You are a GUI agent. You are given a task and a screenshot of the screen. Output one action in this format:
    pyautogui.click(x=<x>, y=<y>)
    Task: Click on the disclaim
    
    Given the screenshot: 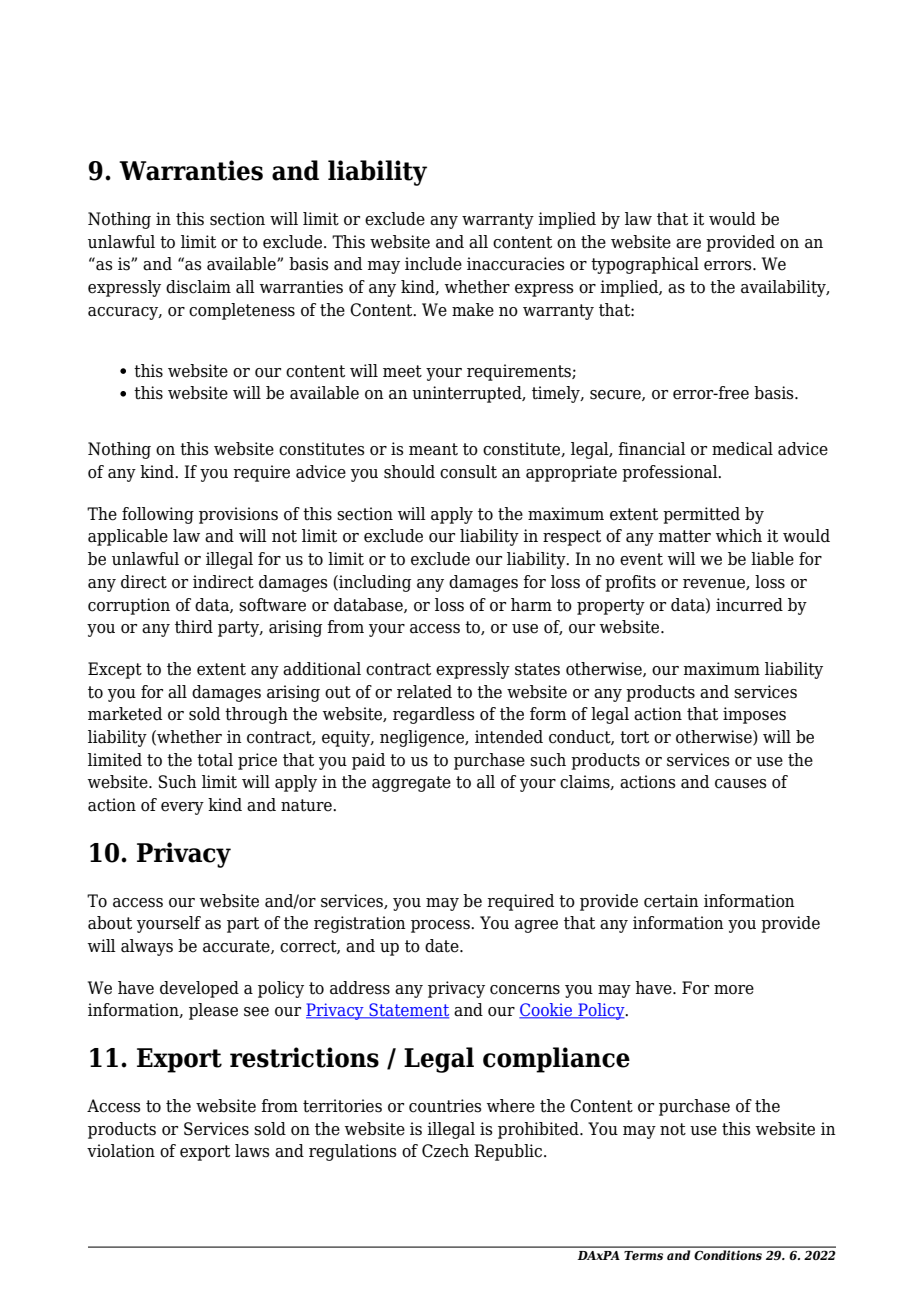 What is the action you would take?
    pyautogui.click(x=198, y=287)
